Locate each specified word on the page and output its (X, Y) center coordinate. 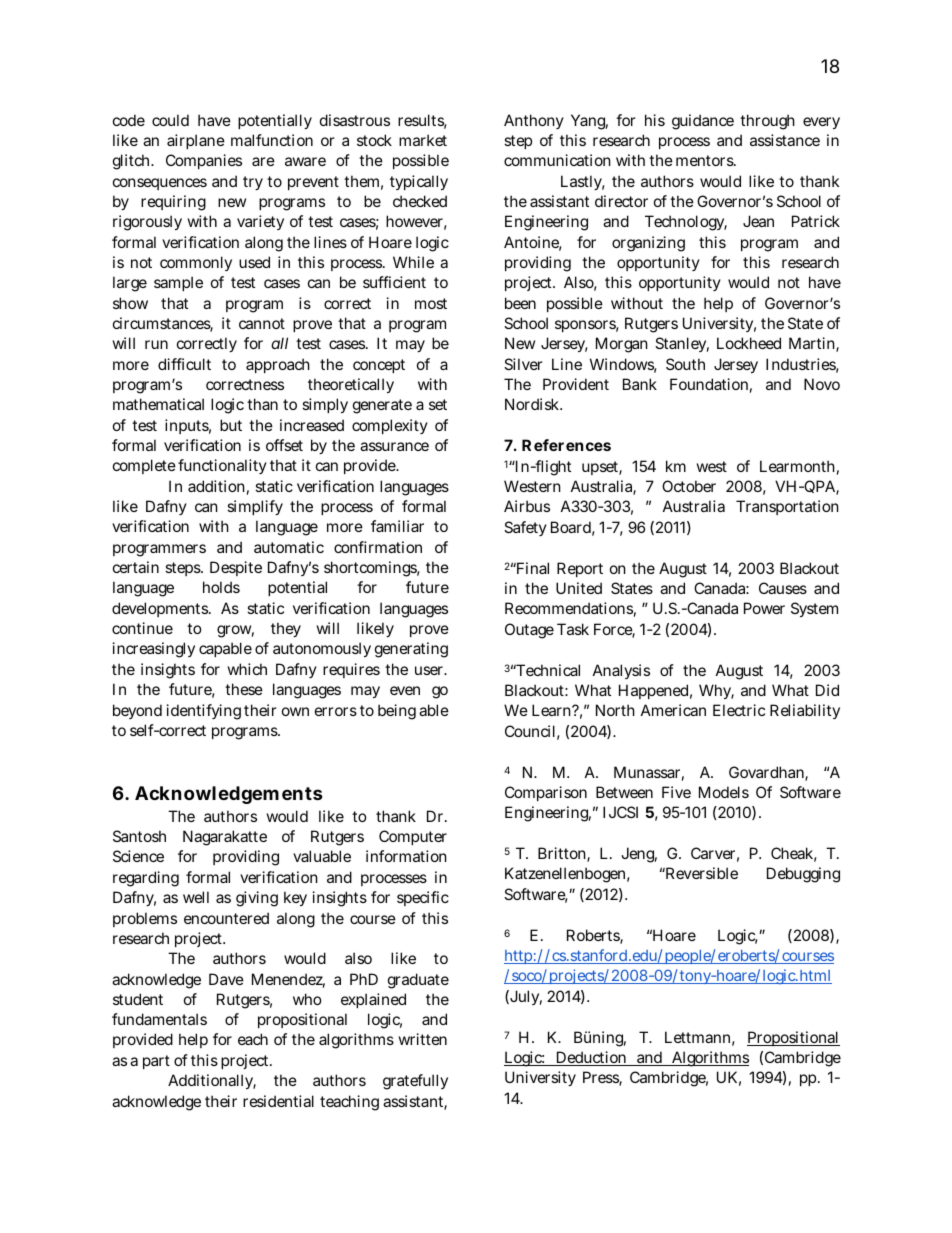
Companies (204, 161)
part (156, 1062)
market (423, 140)
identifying (204, 712)
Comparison (546, 793)
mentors (705, 160)
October (689, 486)
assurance (394, 446)
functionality (222, 466)
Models (724, 792)
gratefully (415, 1082)
